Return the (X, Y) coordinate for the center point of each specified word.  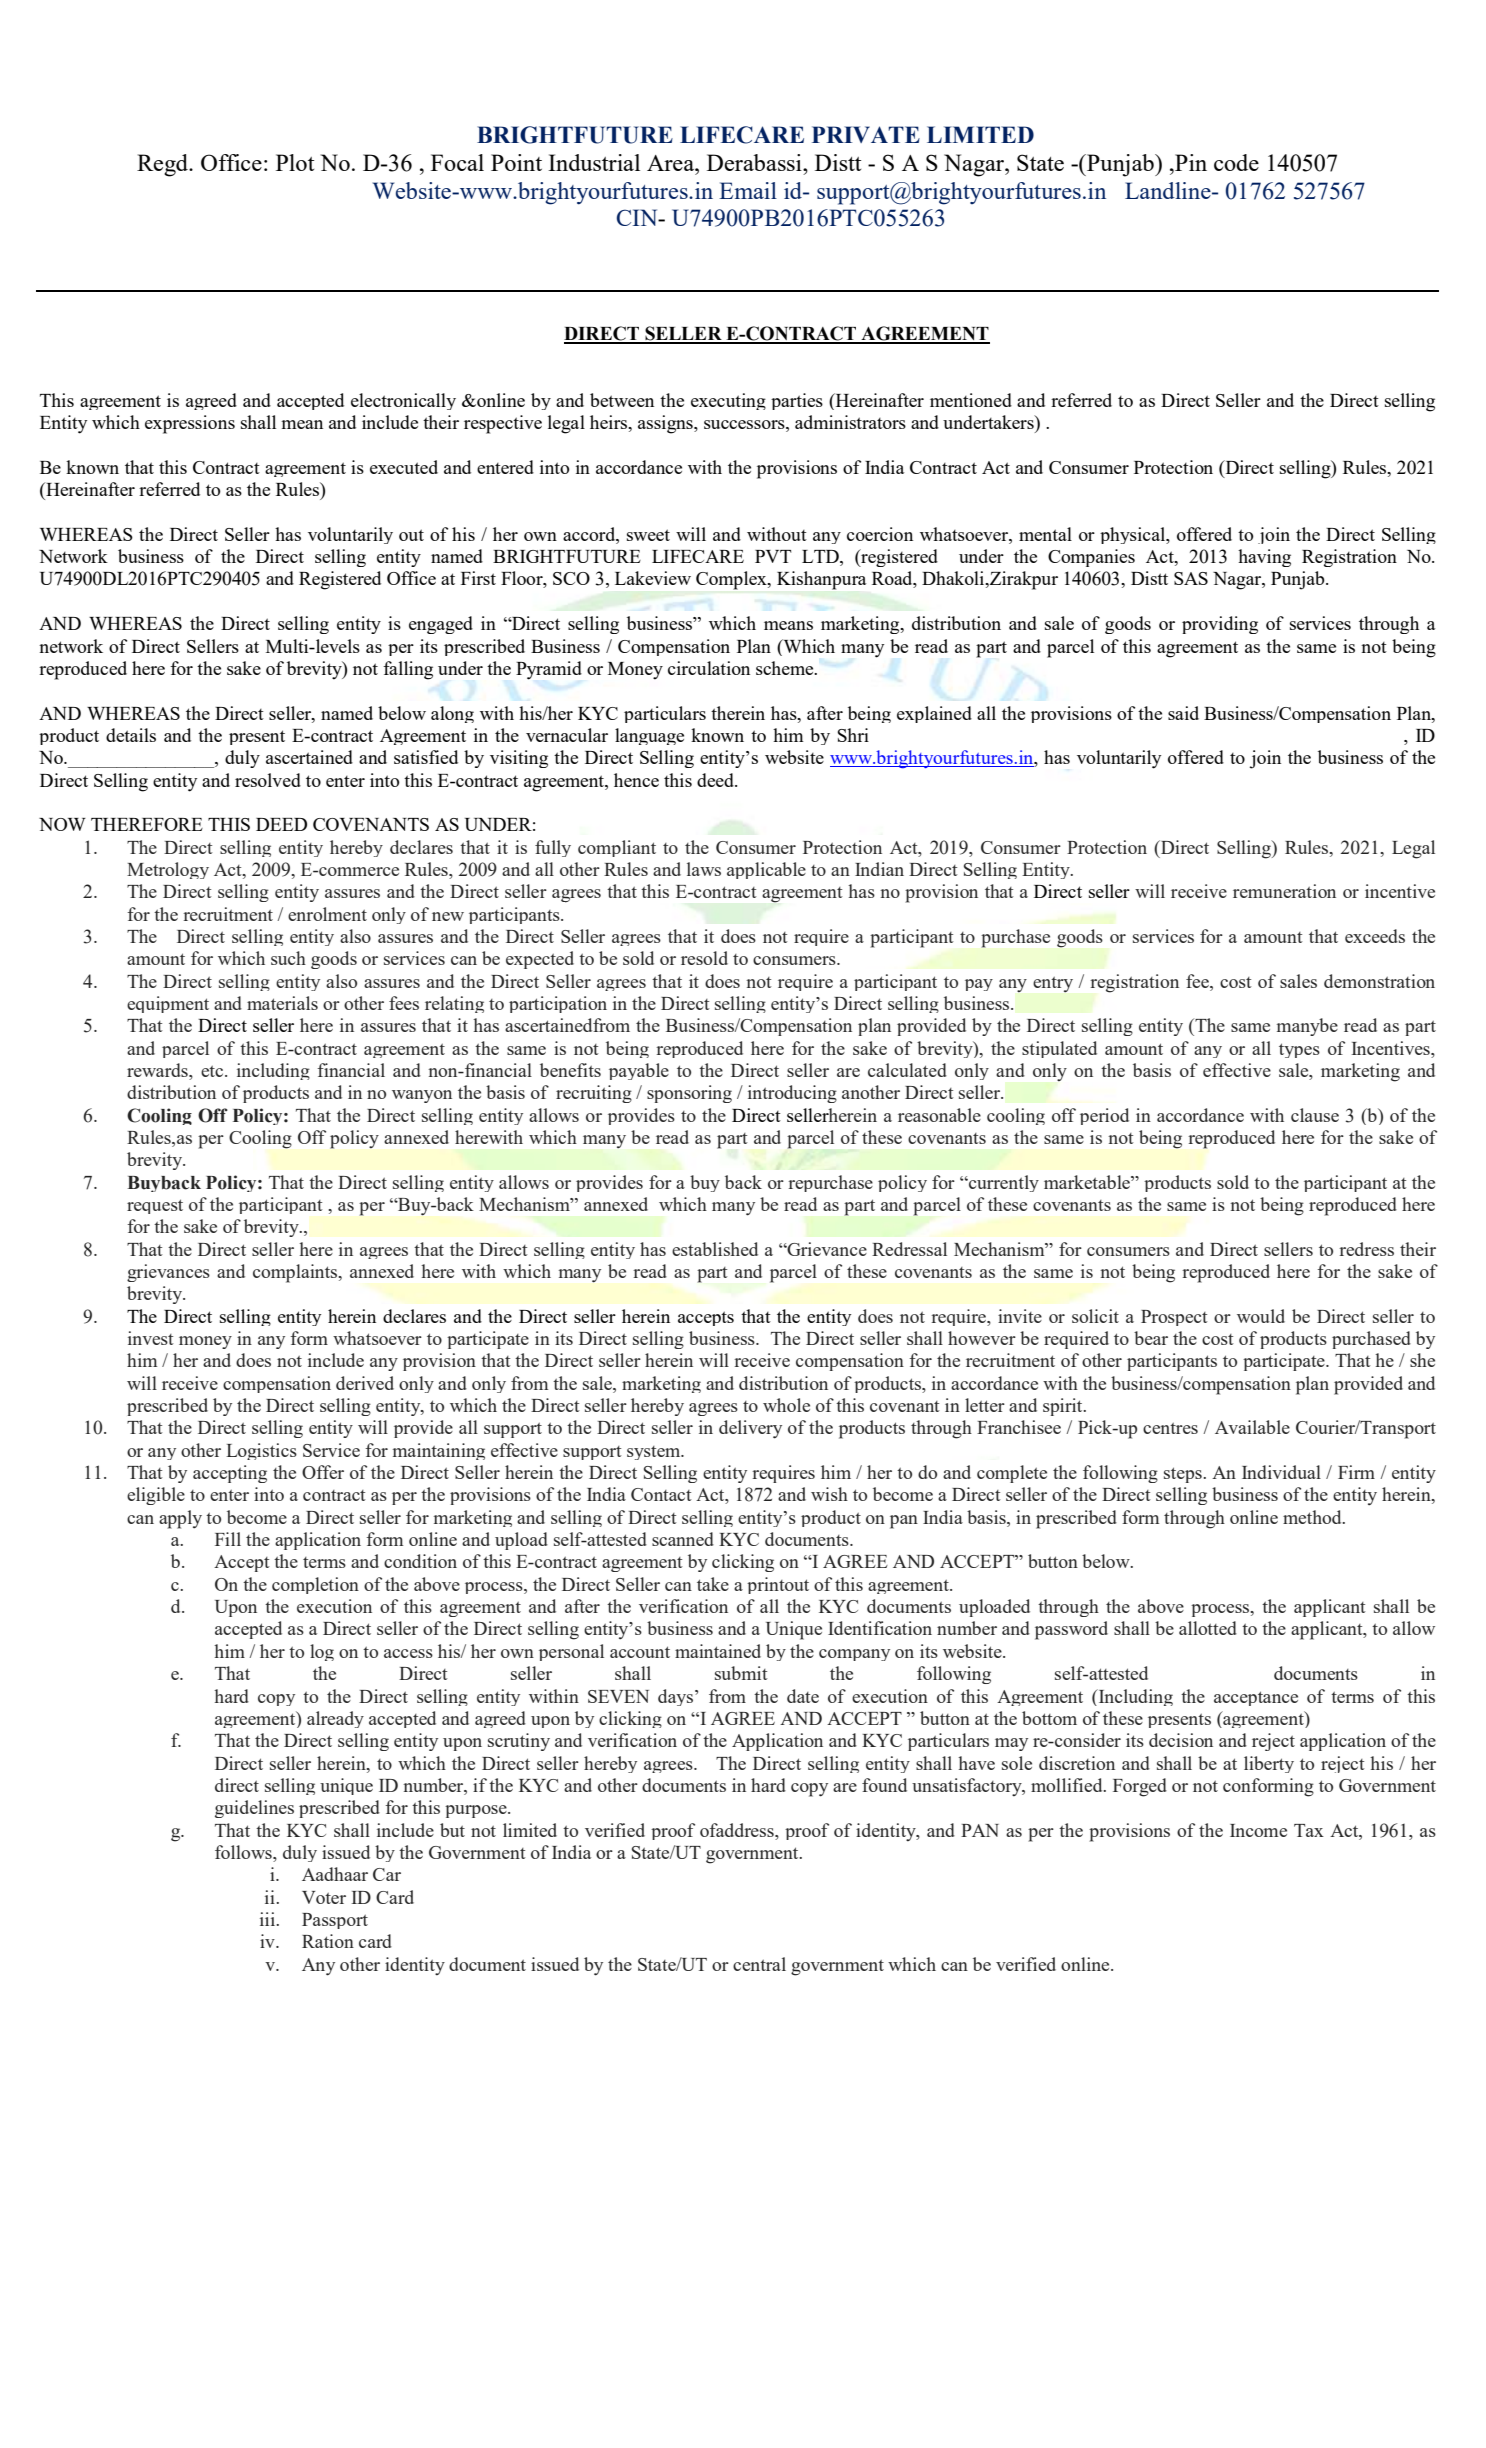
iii (269, 1919)
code (1236, 162)
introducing (792, 1094)
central (759, 1964)
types (1299, 1050)
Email (748, 190)
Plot (295, 162)
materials (282, 1003)
